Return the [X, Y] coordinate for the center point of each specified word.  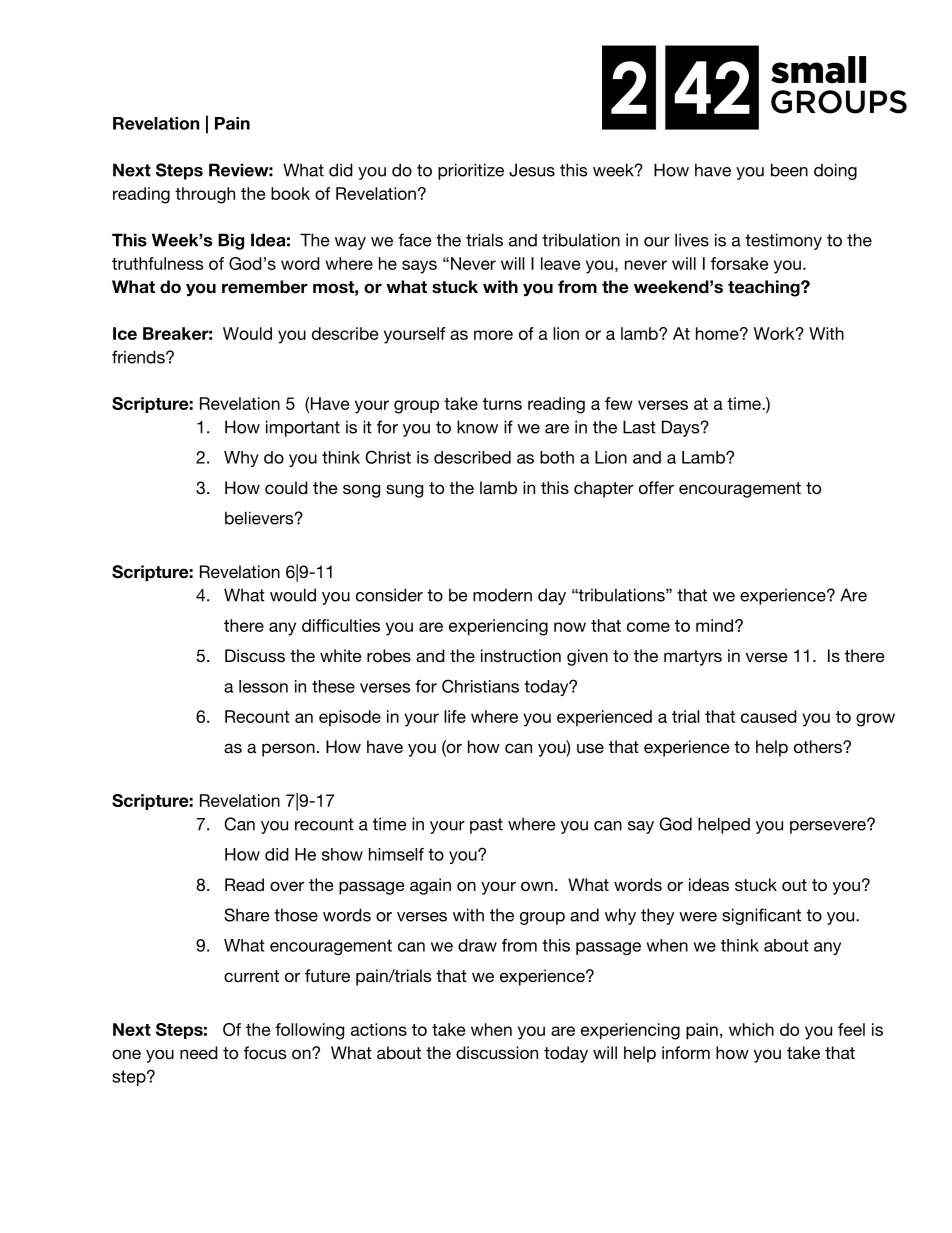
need [199, 1052]
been [789, 170]
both [557, 457]
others [819, 747]
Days [682, 428]
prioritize [471, 171]
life [455, 716]
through [205, 195]
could [286, 488]
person [288, 750]
